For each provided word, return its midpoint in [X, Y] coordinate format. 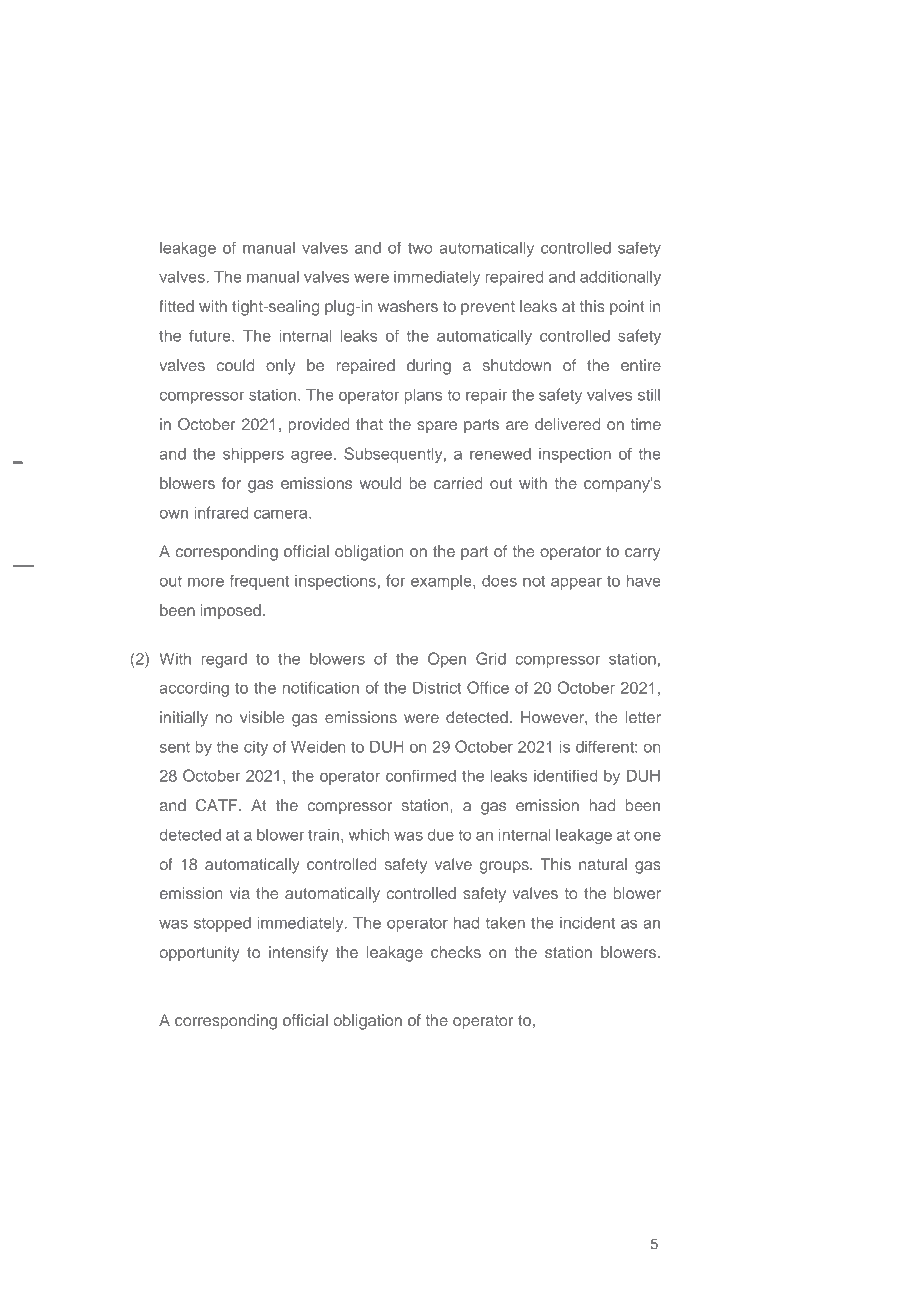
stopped [222, 924]
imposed [231, 612]
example [442, 582]
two [420, 248]
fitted [176, 306]
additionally [620, 278]
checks [456, 952]
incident [587, 923]
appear [576, 583]
